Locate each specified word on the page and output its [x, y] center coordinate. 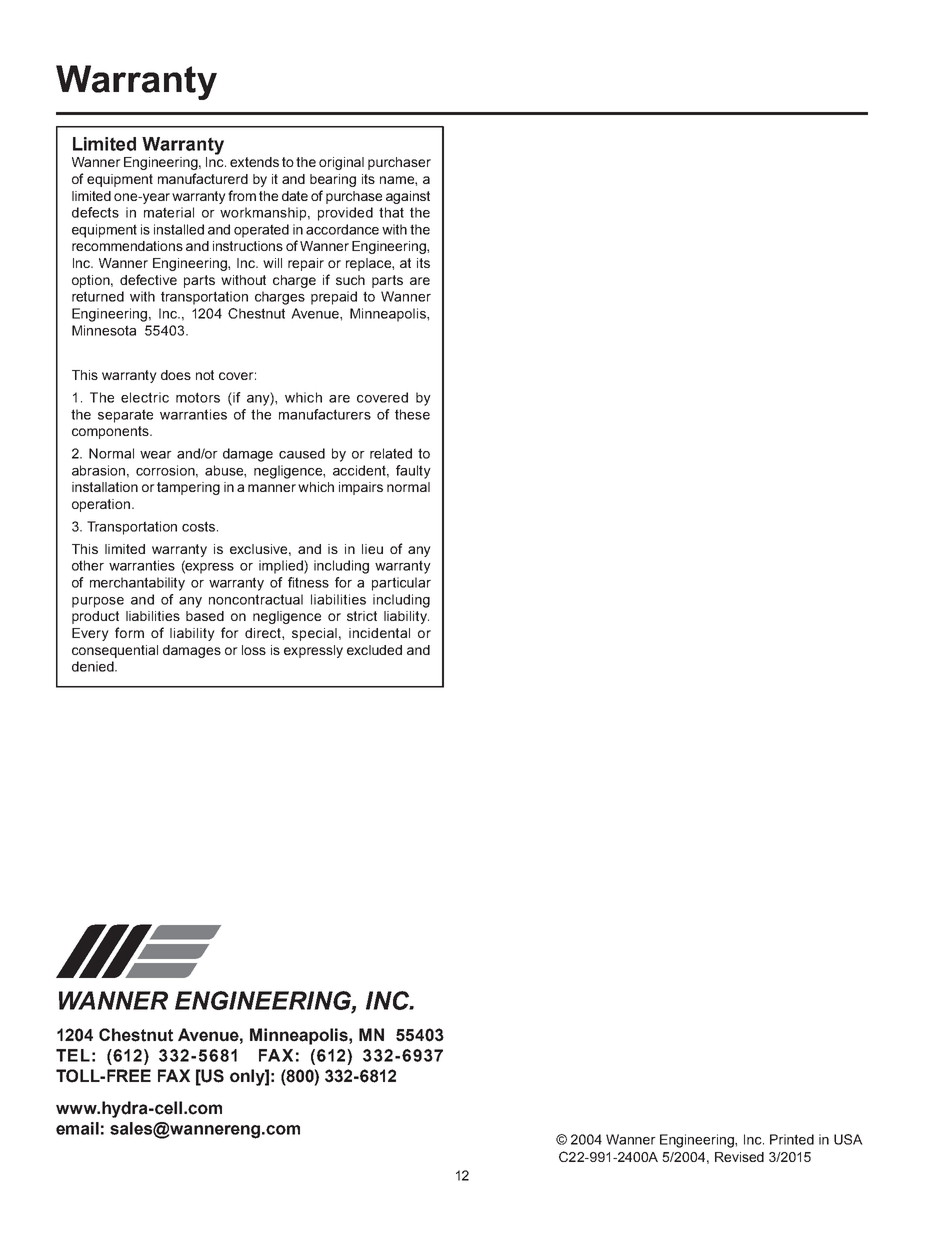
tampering [188, 488]
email [77, 1128]
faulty [413, 472]
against [408, 197]
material [169, 212]
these [412, 414]
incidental [379, 633]
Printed [792, 1139]
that [391, 212]
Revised [739, 1157]
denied [94, 666]
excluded [374, 650]
